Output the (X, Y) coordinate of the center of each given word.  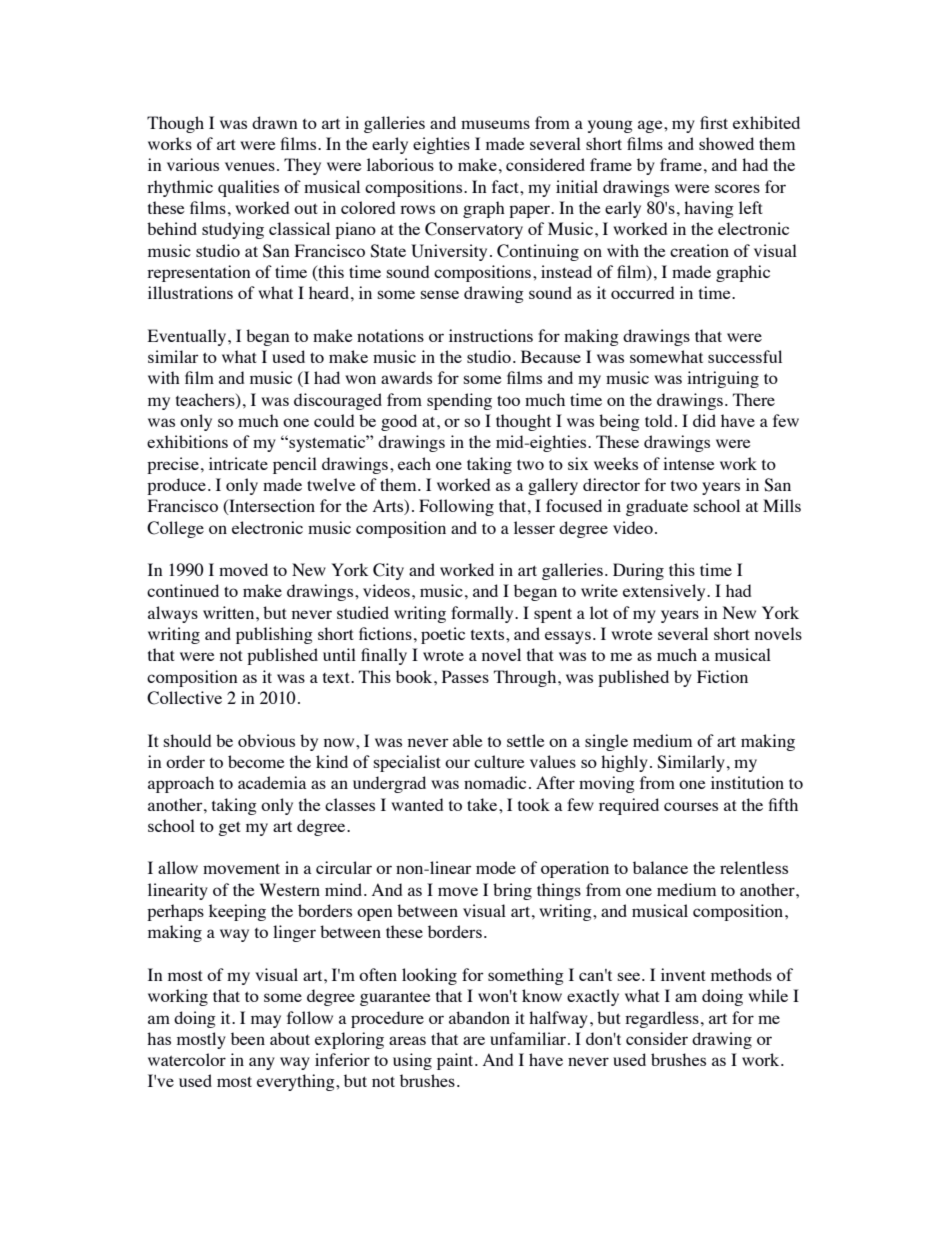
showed (726, 143)
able (468, 740)
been (248, 1038)
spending (459, 401)
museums (495, 124)
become (256, 761)
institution (747, 782)
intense (689, 463)
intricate (238, 463)
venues (250, 166)
